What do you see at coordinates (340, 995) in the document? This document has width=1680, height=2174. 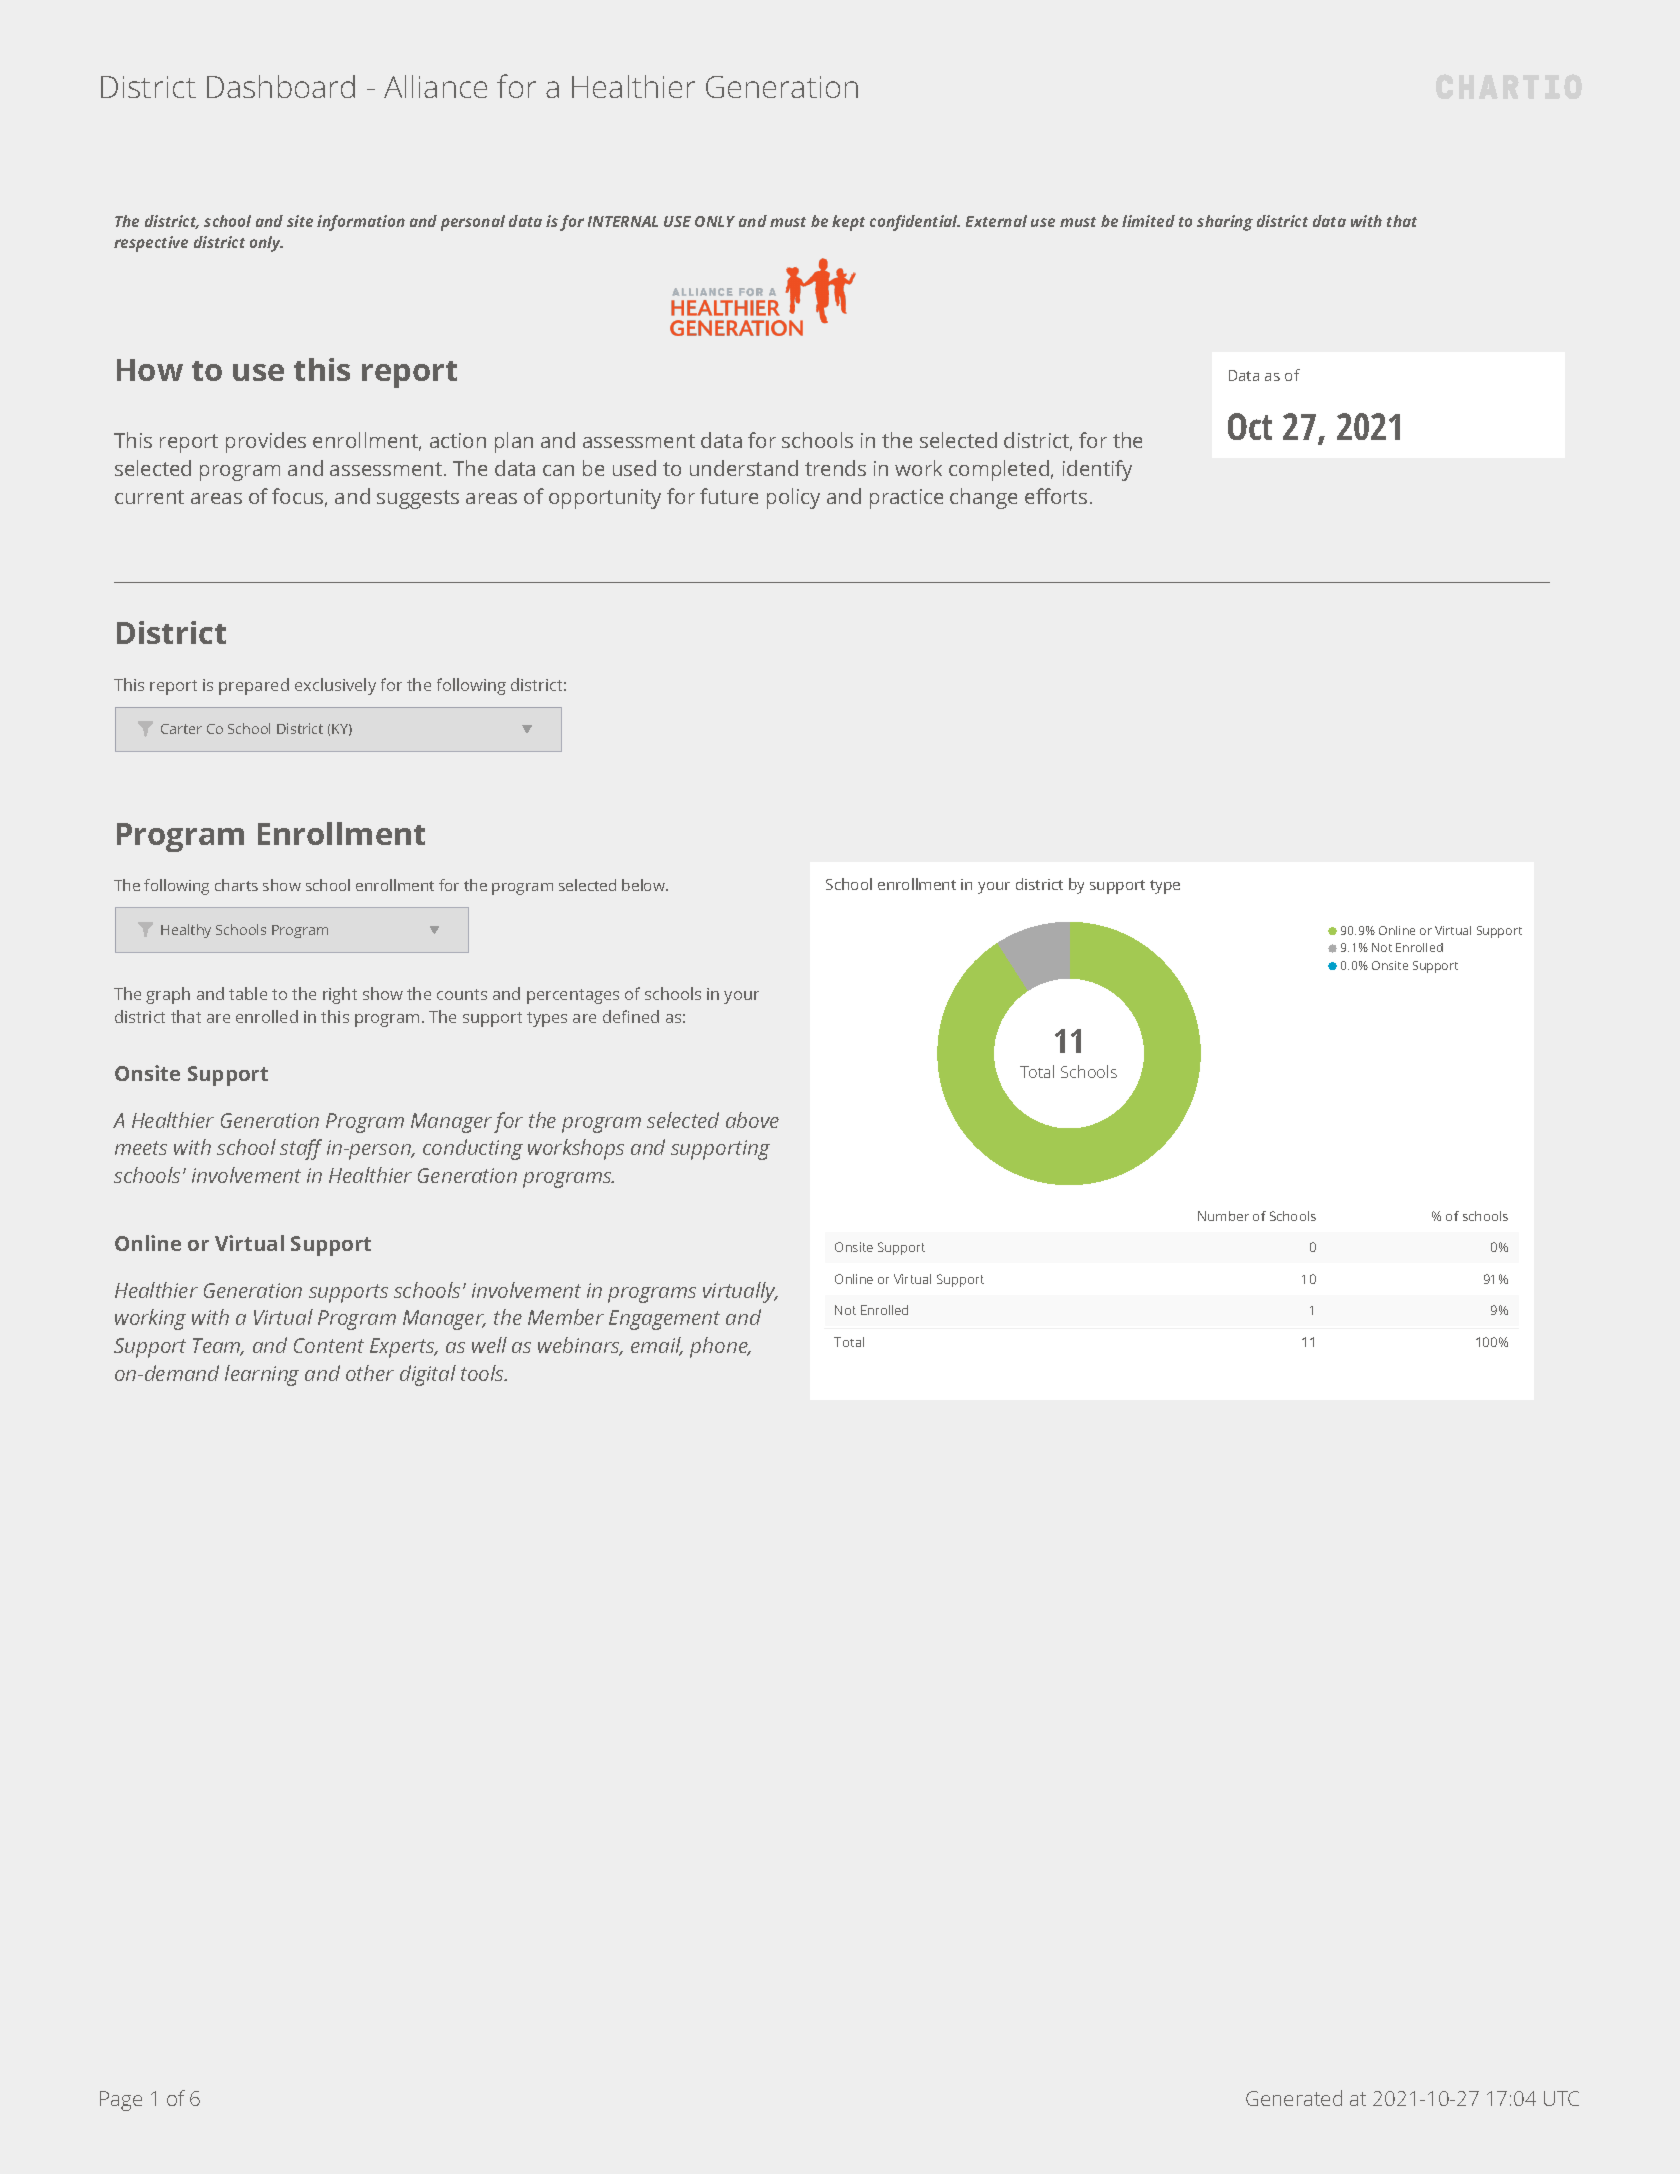 I see `right` at bounding box center [340, 995].
